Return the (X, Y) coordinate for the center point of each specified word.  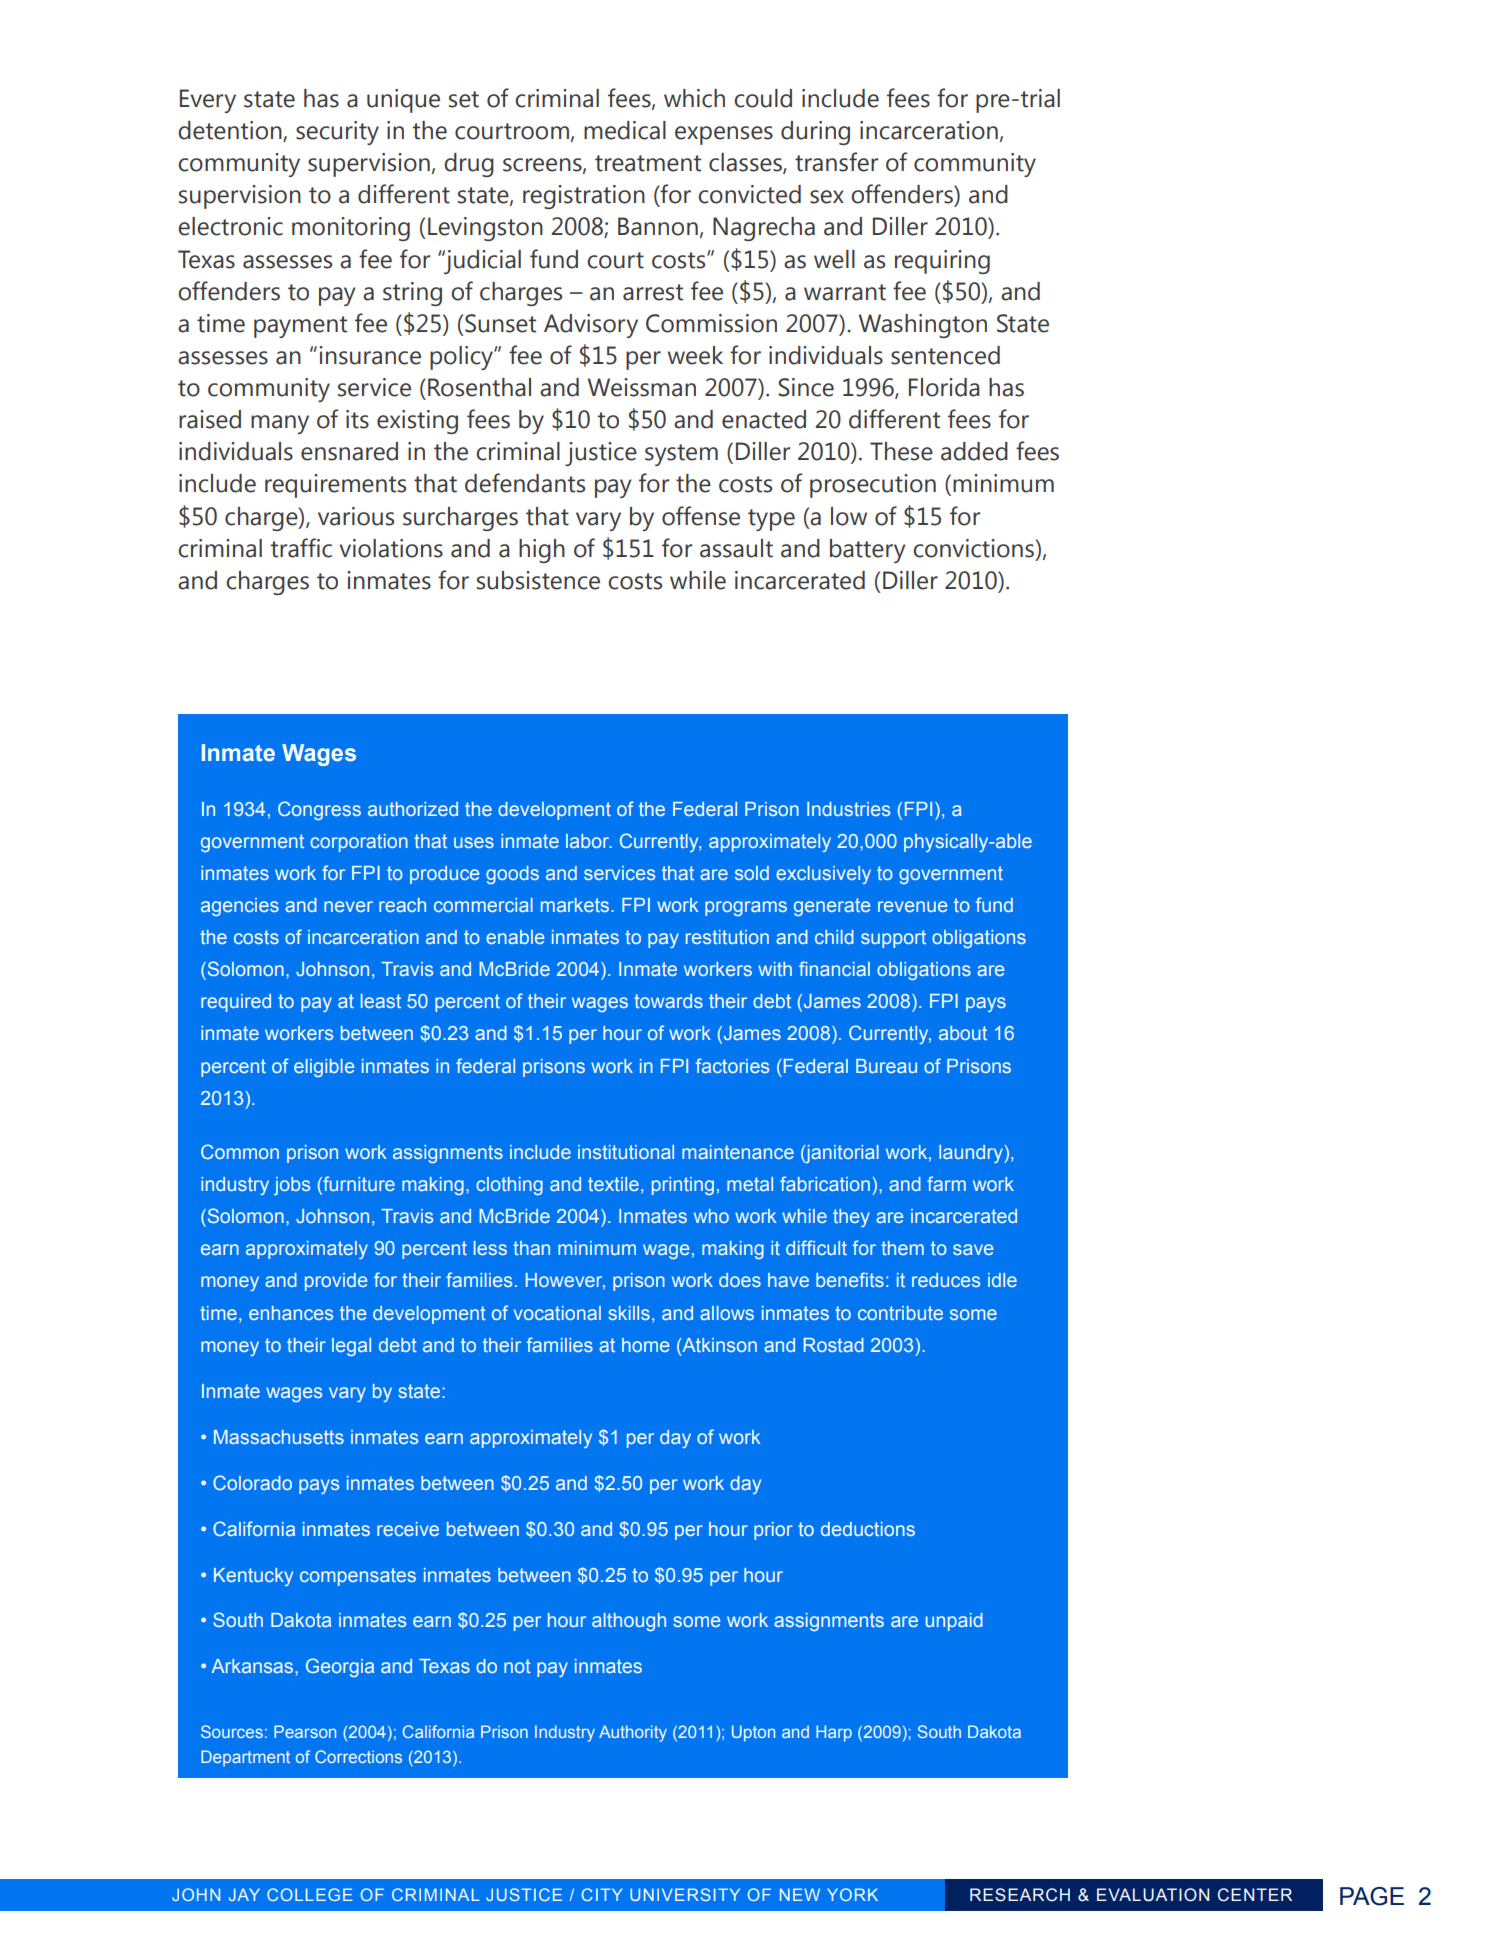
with (775, 969)
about (963, 1033)
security (337, 133)
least (381, 1001)
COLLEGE (310, 1894)
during (815, 133)
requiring (942, 262)
